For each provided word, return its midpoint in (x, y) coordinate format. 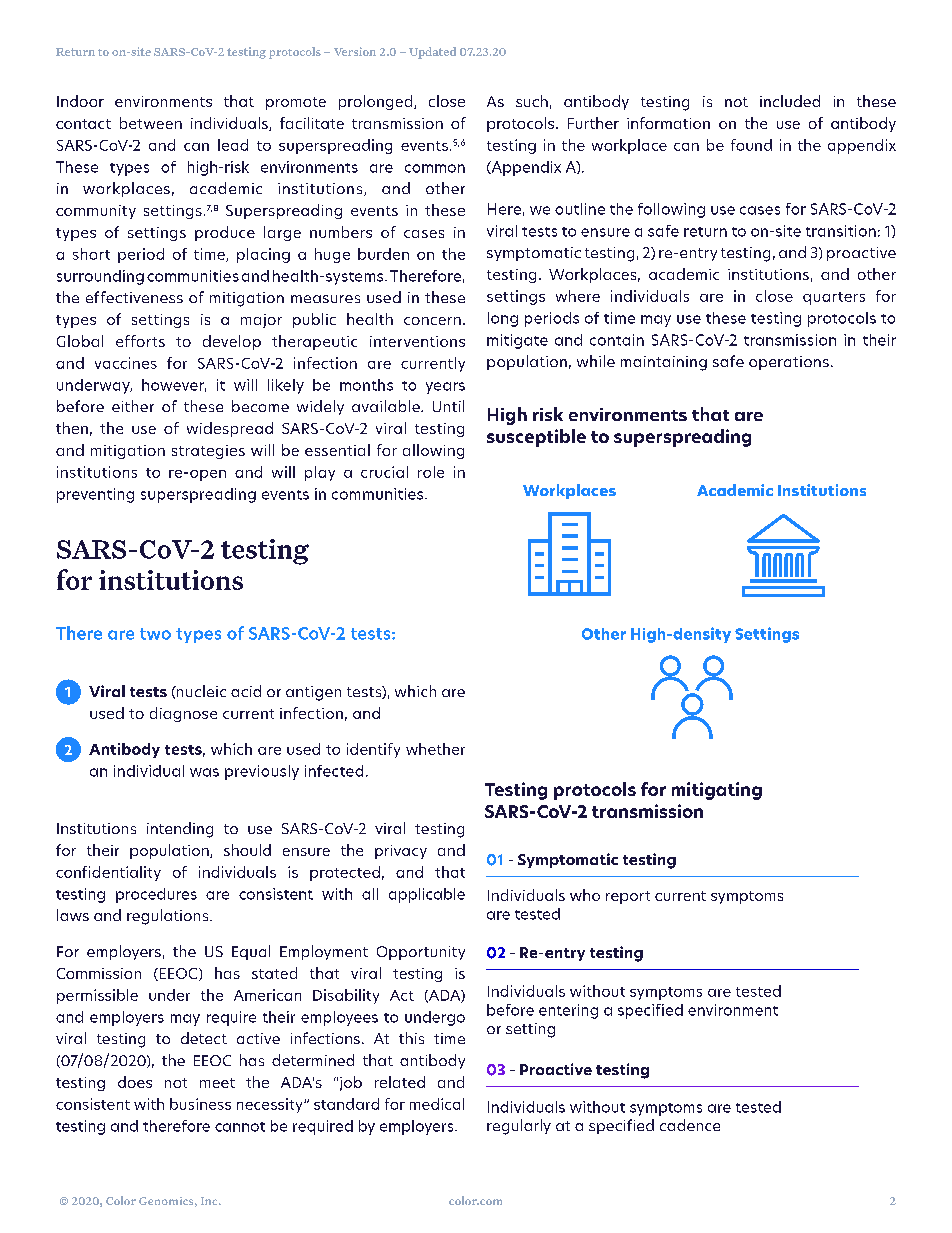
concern (432, 321)
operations (789, 363)
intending (180, 830)
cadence (690, 1125)
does (135, 1082)
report (628, 897)
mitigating (717, 791)
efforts (140, 341)
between (151, 123)
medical (437, 1104)
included (790, 101)
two (155, 634)
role (431, 472)
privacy (401, 852)
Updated (432, 53)
